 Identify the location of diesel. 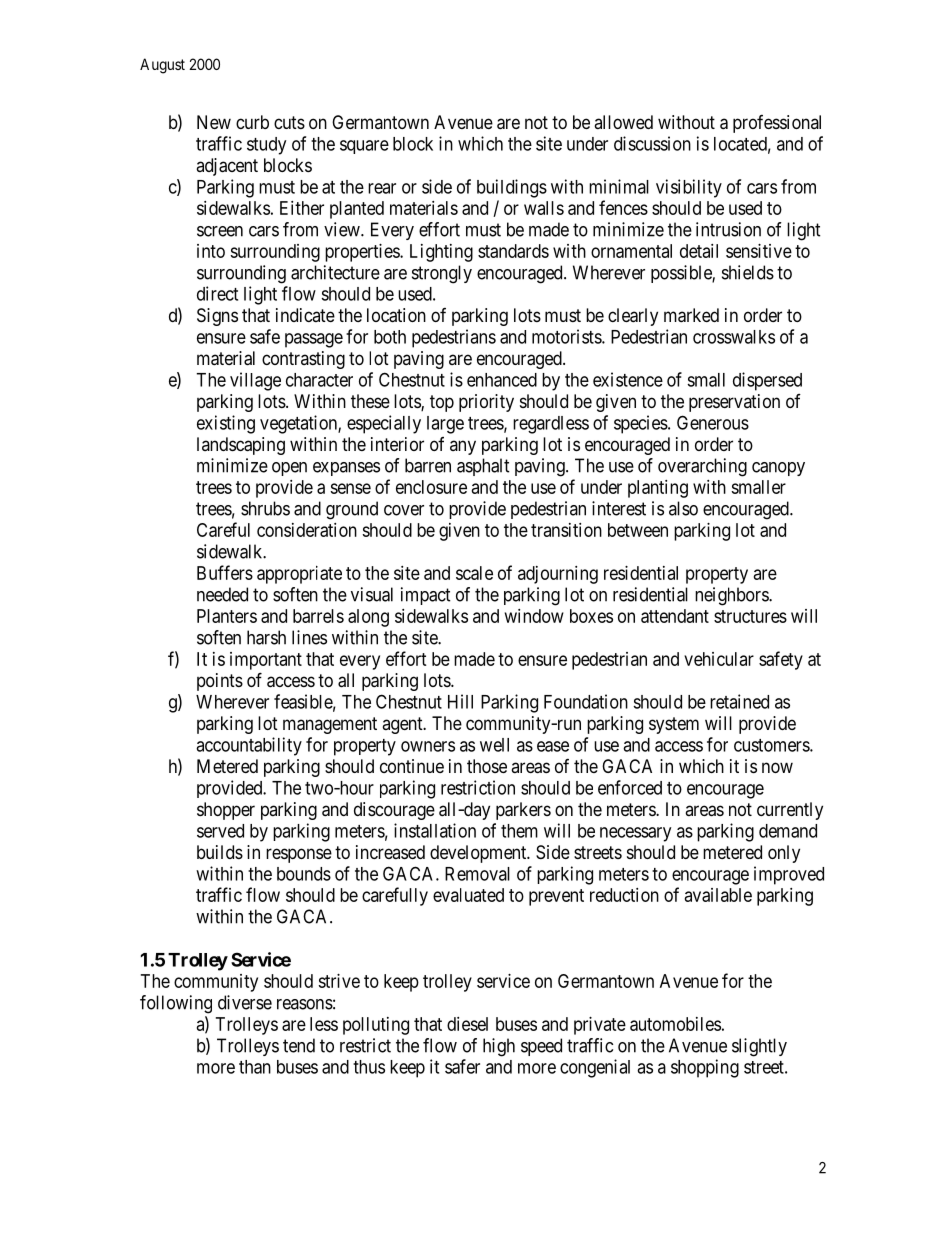
(467, 1024).
